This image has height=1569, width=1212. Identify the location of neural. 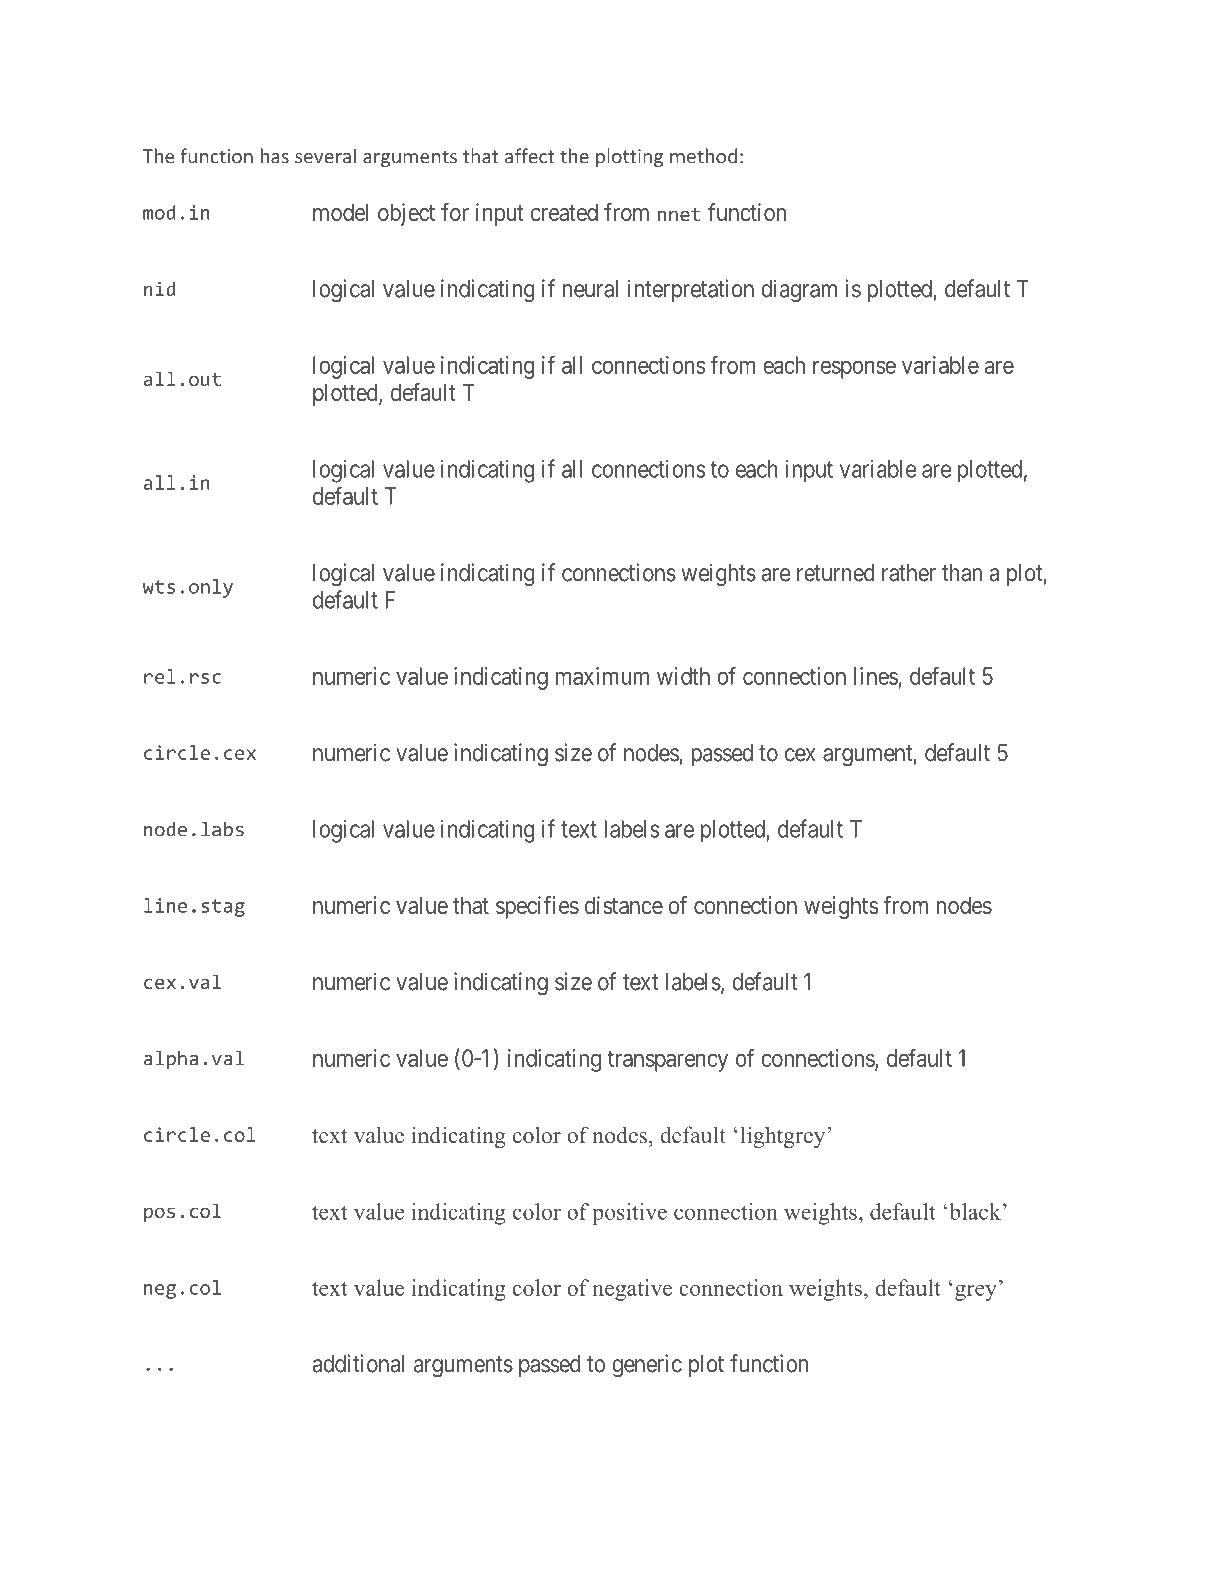
(590, 289).
